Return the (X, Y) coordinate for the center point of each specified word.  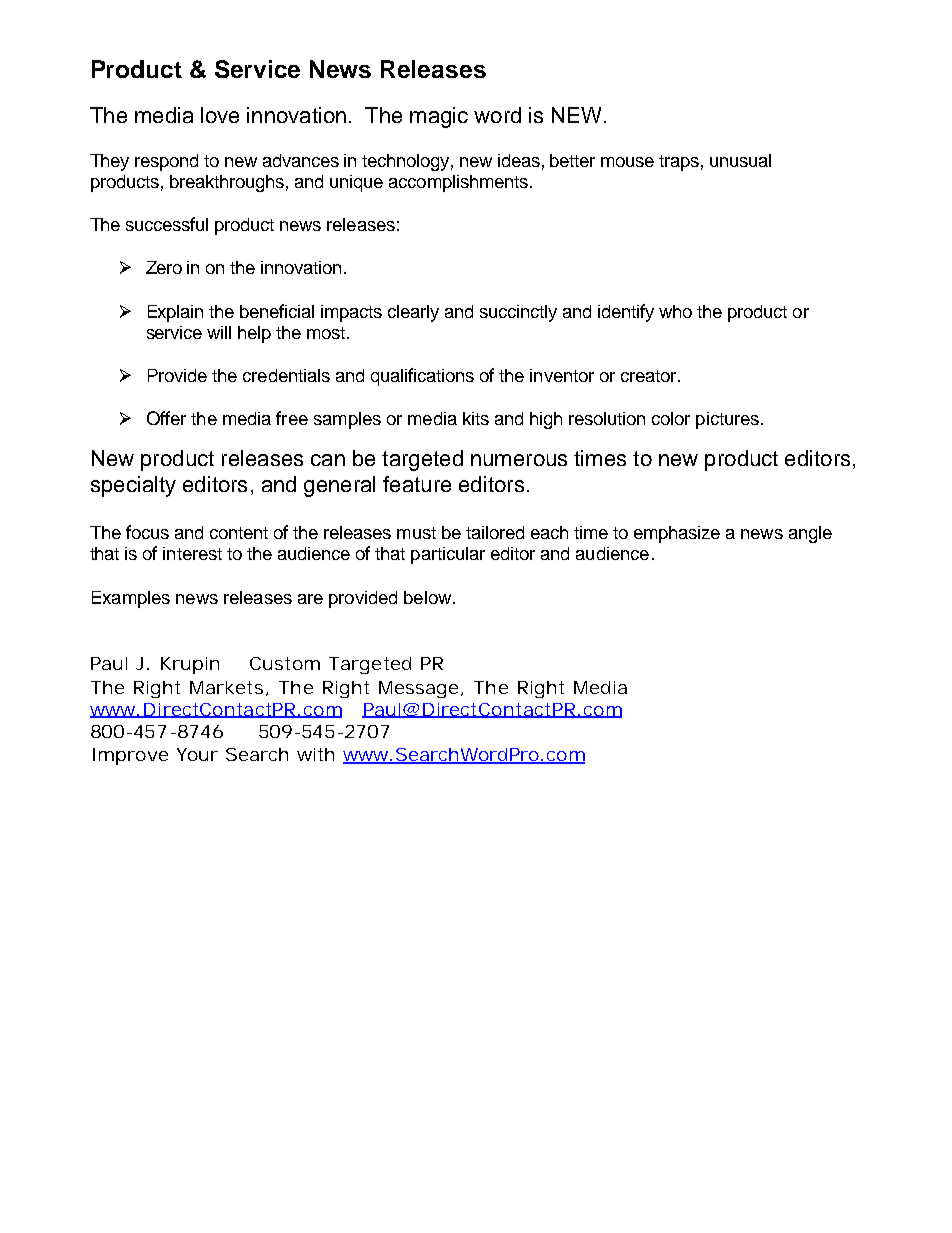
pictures (727, 420)
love (220, 115)
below (429, 597)
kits (476, 418)
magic (439, 117)
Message (418, 689)
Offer (166, 418)
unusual (740, 160)
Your (197, 754)
